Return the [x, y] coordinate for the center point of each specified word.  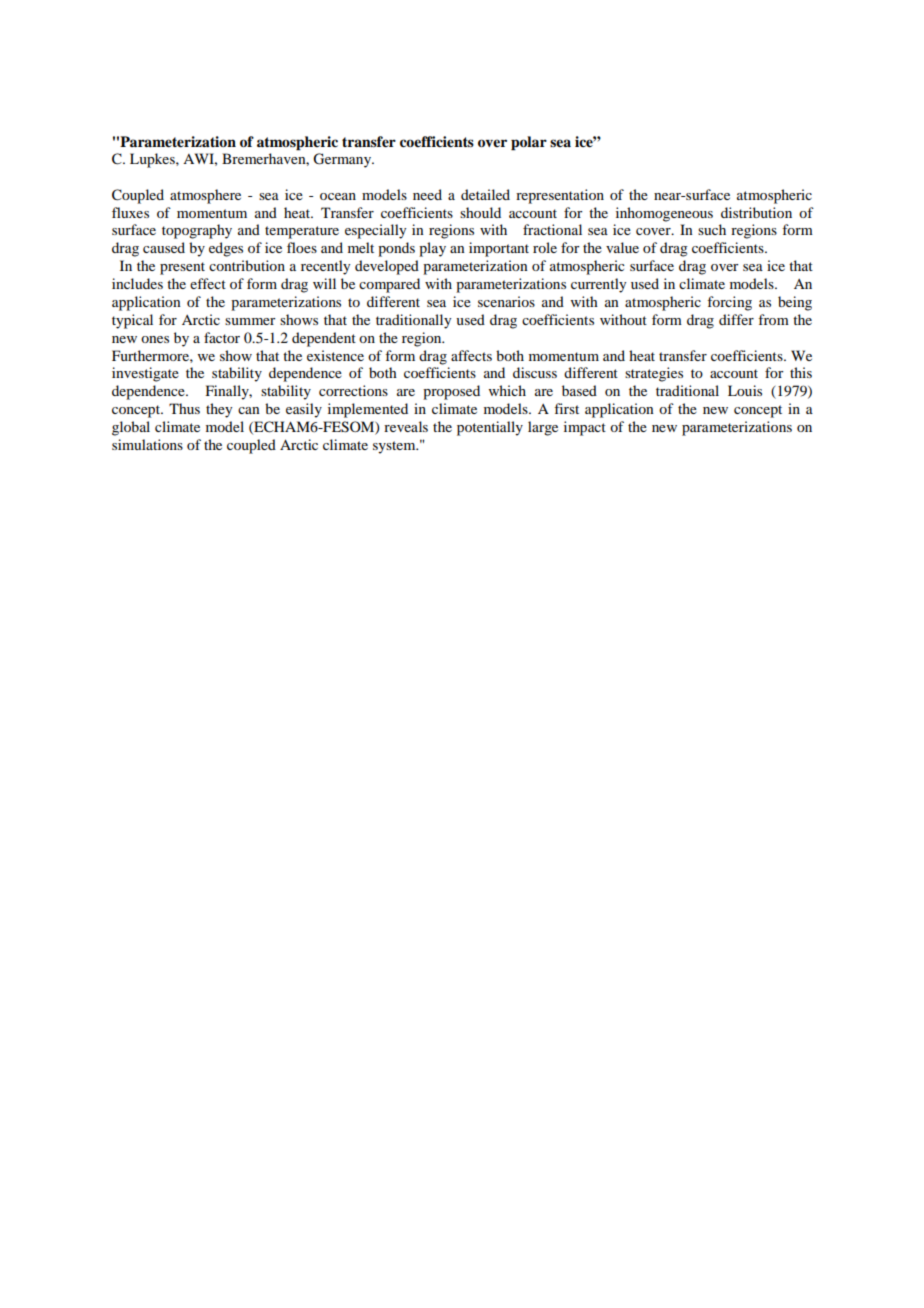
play [432, 249]
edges [226, 249]
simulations [147, 444]
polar [529, 143]
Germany [343, 160]
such [712, 229]
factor [222, 337]
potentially [490, 428]
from [773, 319]
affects [471, 355]
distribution [756, 212]
